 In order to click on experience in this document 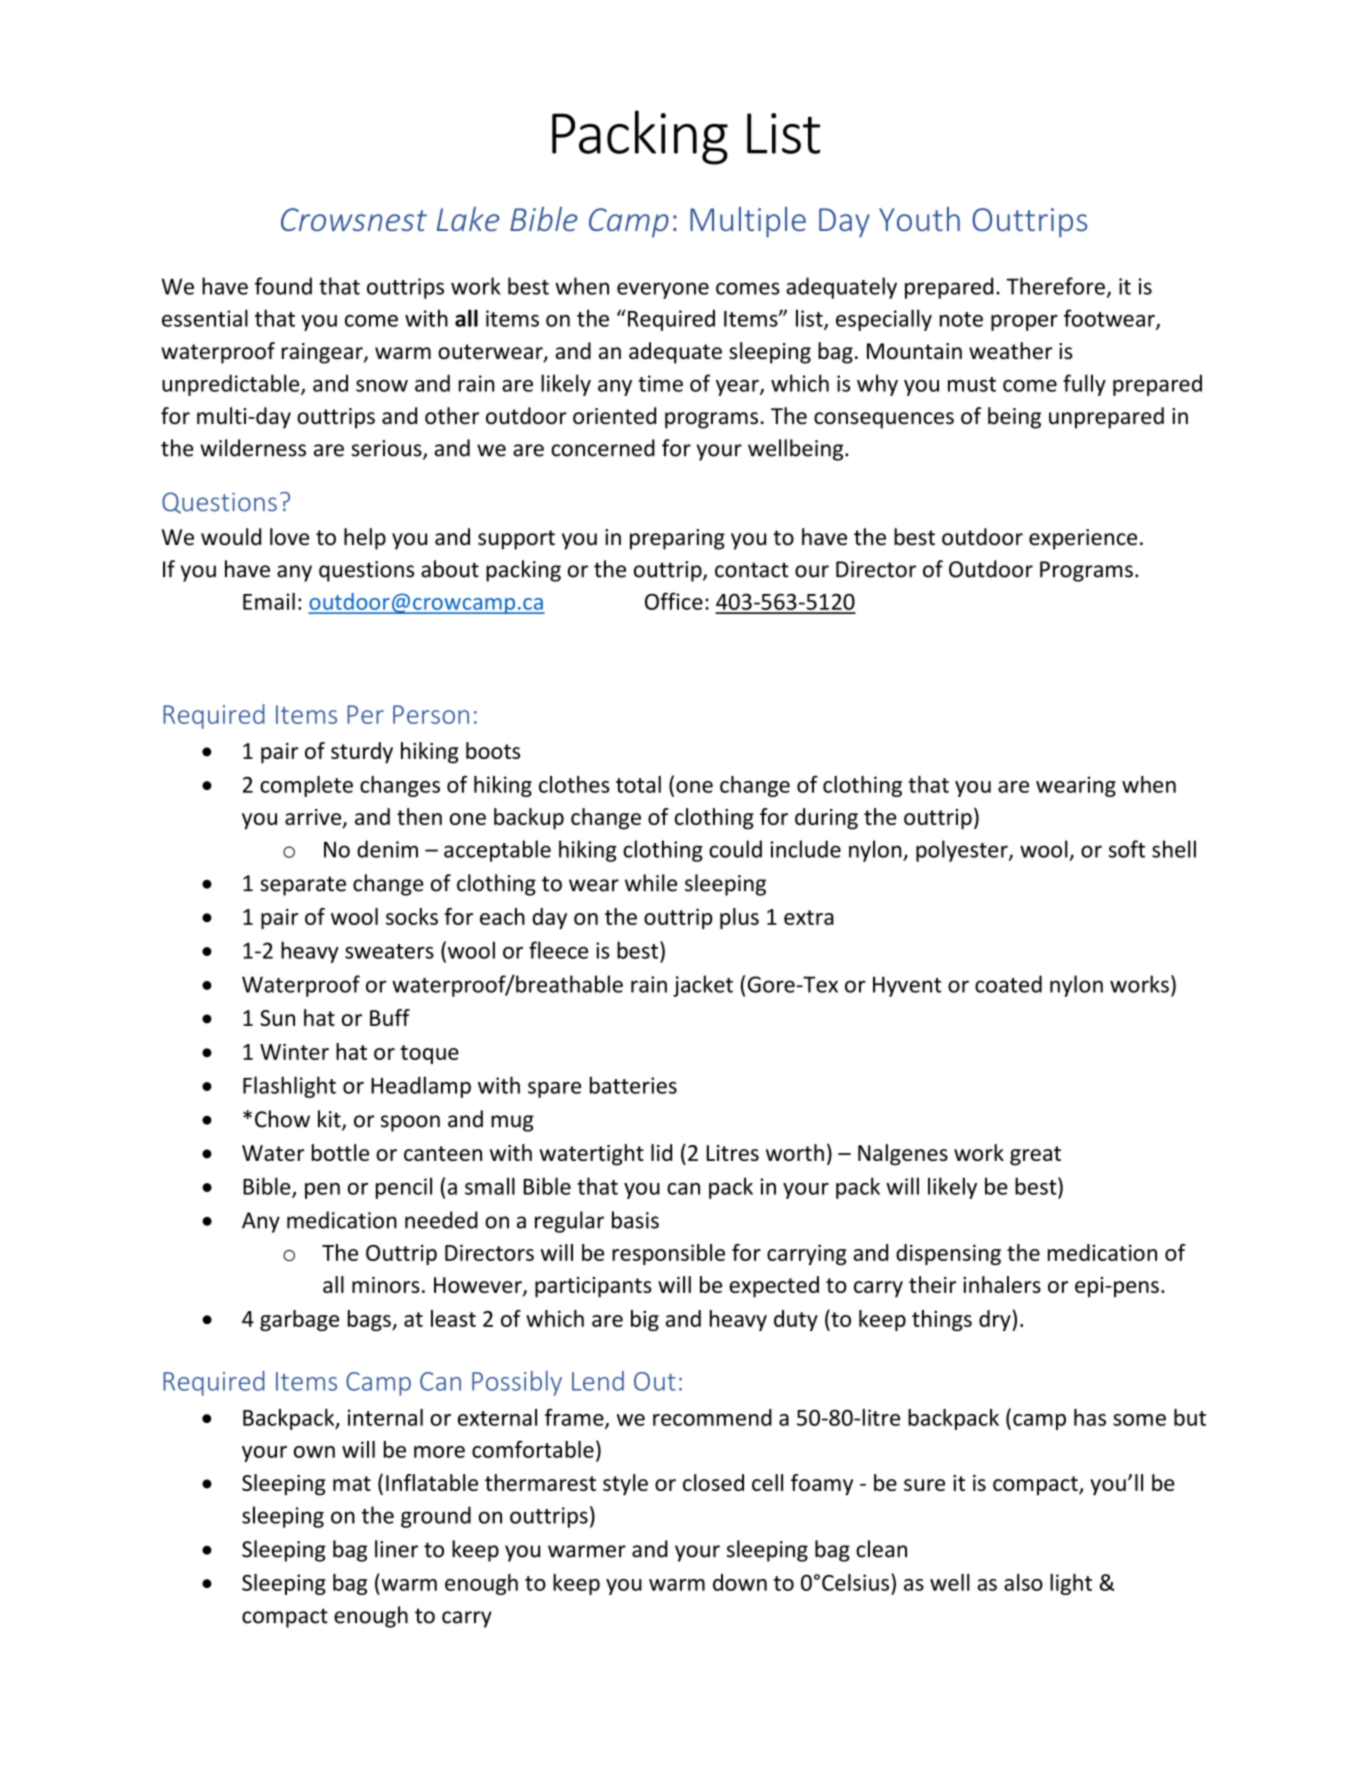, I will do `click(1083, 539)`.
